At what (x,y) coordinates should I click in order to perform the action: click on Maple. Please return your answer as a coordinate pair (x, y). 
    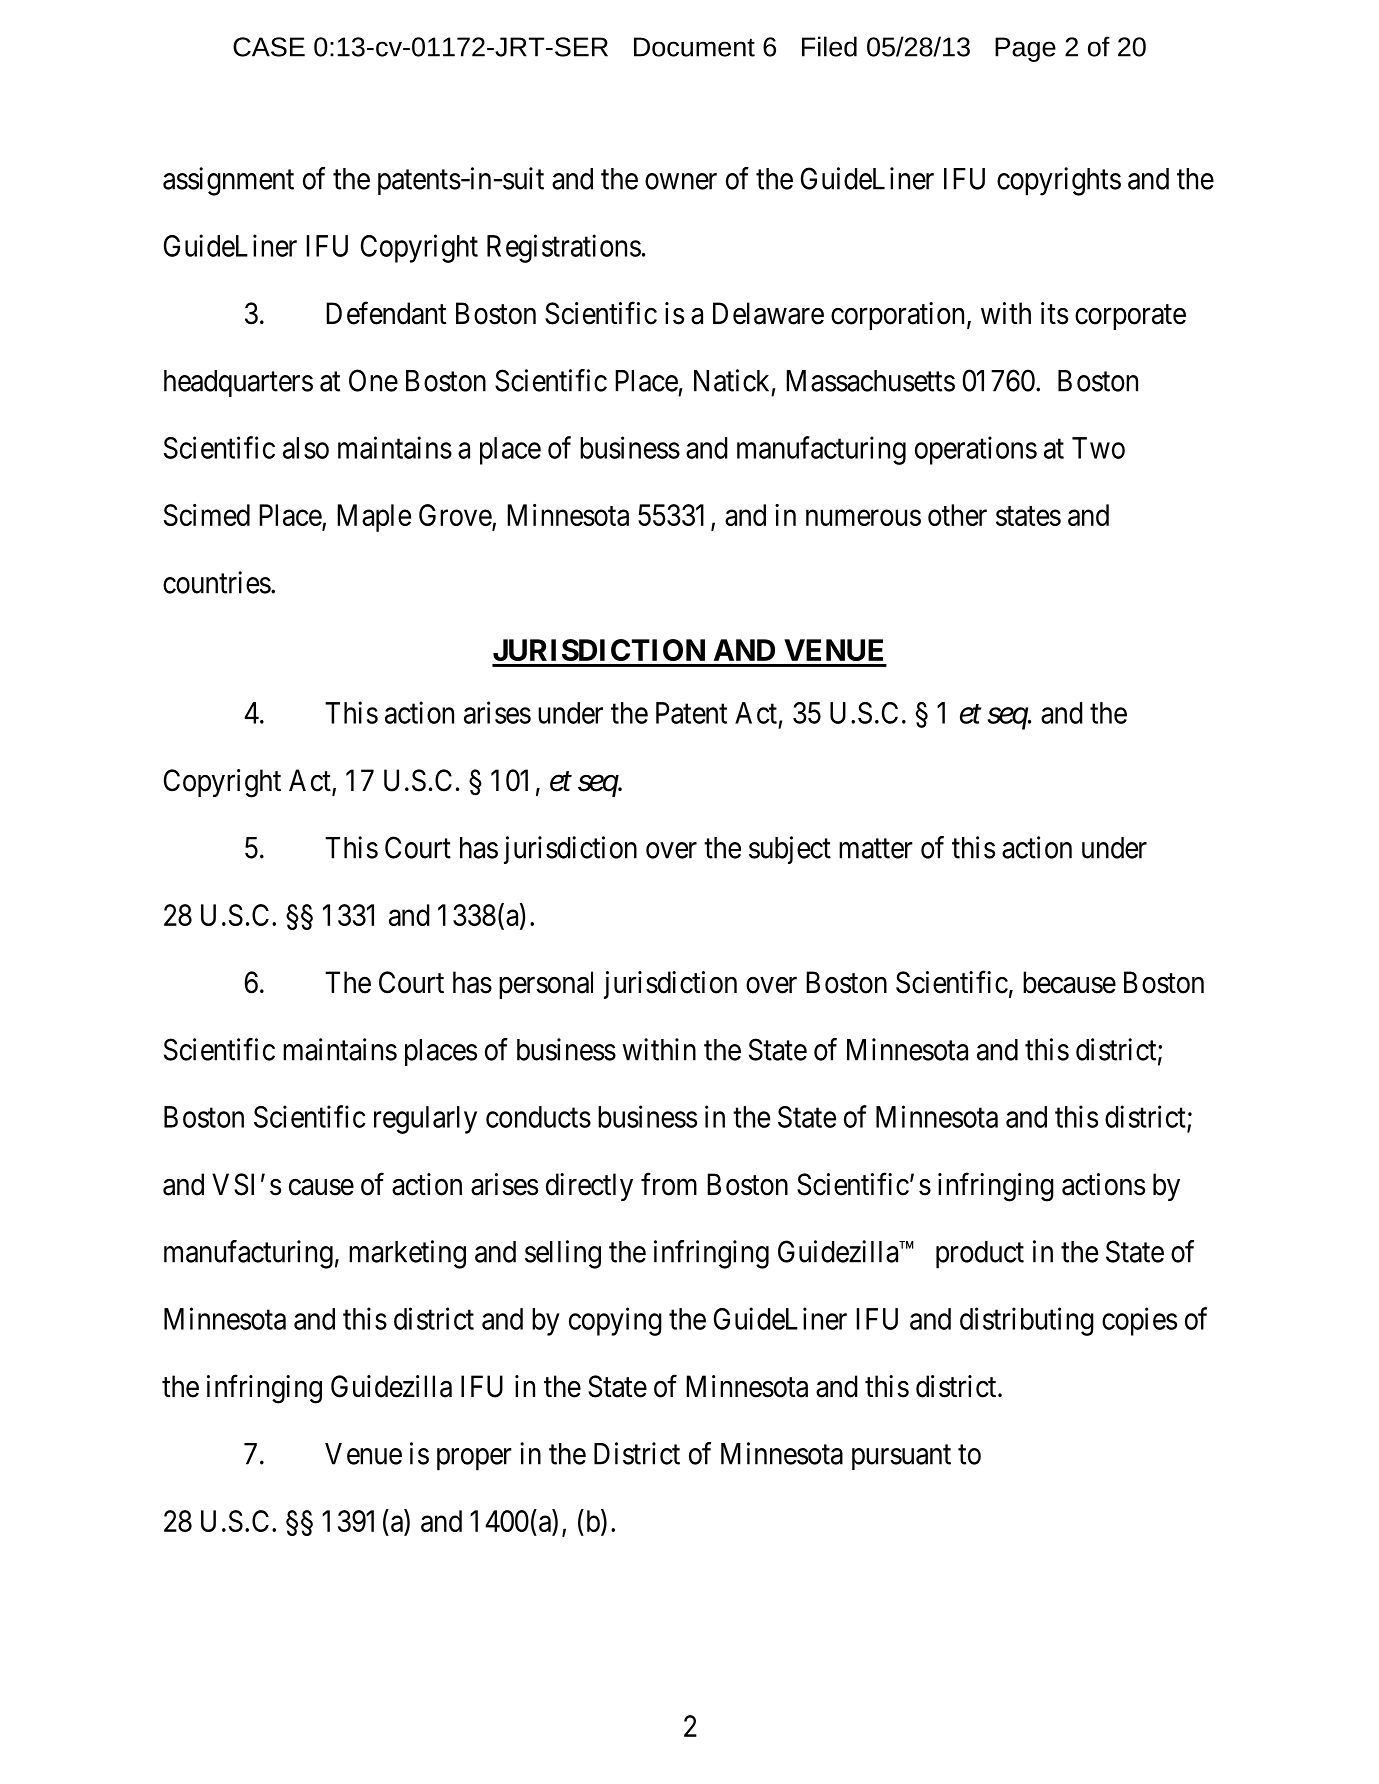
    Looking at the image, I should click on (374, 518).
